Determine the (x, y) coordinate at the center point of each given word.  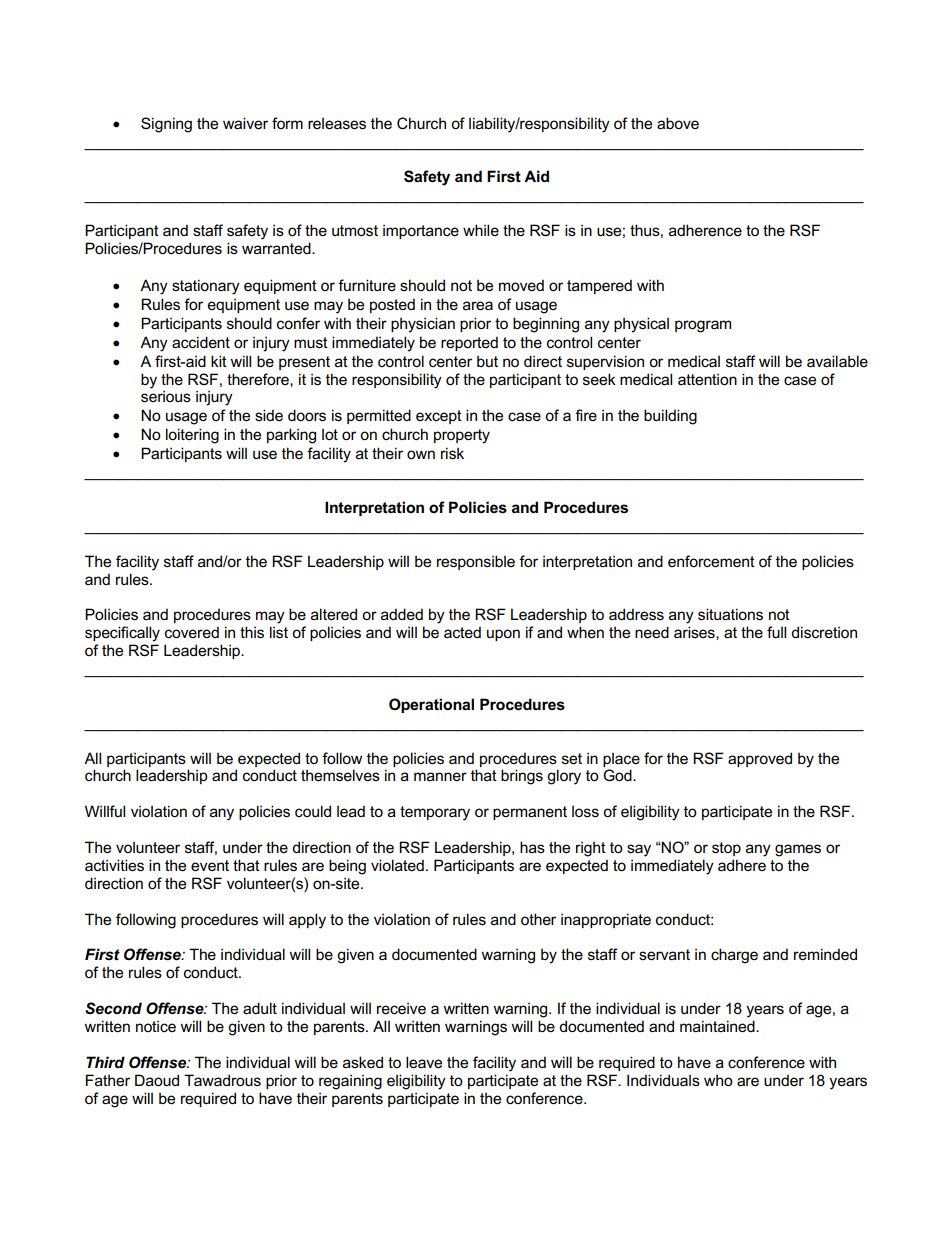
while (481, 230)
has (532, 847)
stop (726, 849)
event (210, 865)
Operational (431, 705)
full (776, 632)
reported (469, 343)
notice (156, 1026)
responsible (476, 562)
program (703, 326)
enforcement (711, 561)
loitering (192, 436)
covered (192, 632)
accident (201, 342)
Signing (166, 125)
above (678, 123)
